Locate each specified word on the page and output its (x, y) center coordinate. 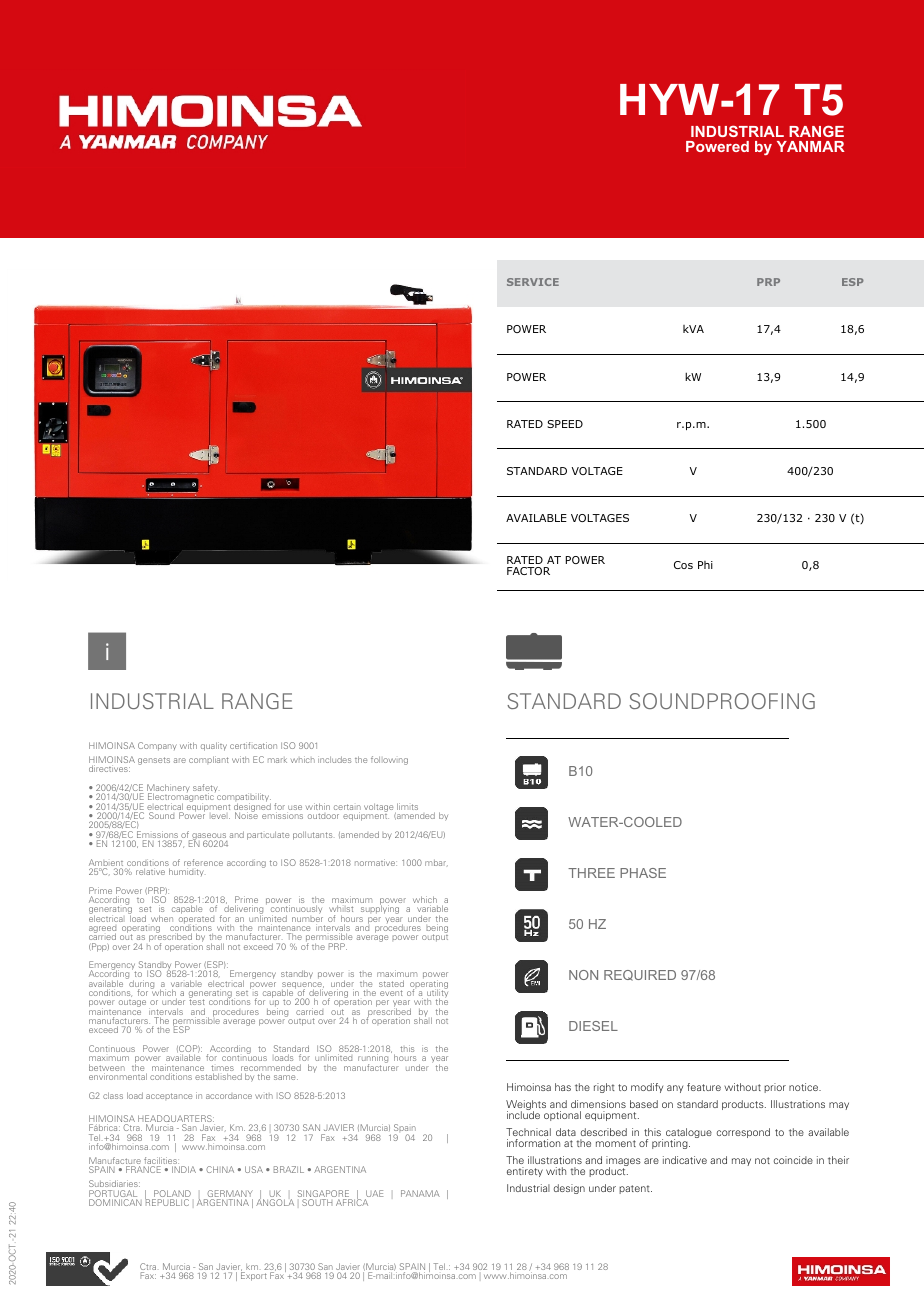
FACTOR (528, 571)
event (391, 993)
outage (132, 1003)
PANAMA (420, 1193)
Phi (705, 565)
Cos (683, 565)
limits (406, 808)
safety (205, 790)
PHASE (643, 873)
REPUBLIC (167, 1201)
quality (214, 746)
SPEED (565, 424)
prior (775, 1088)
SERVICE (533, 282)
